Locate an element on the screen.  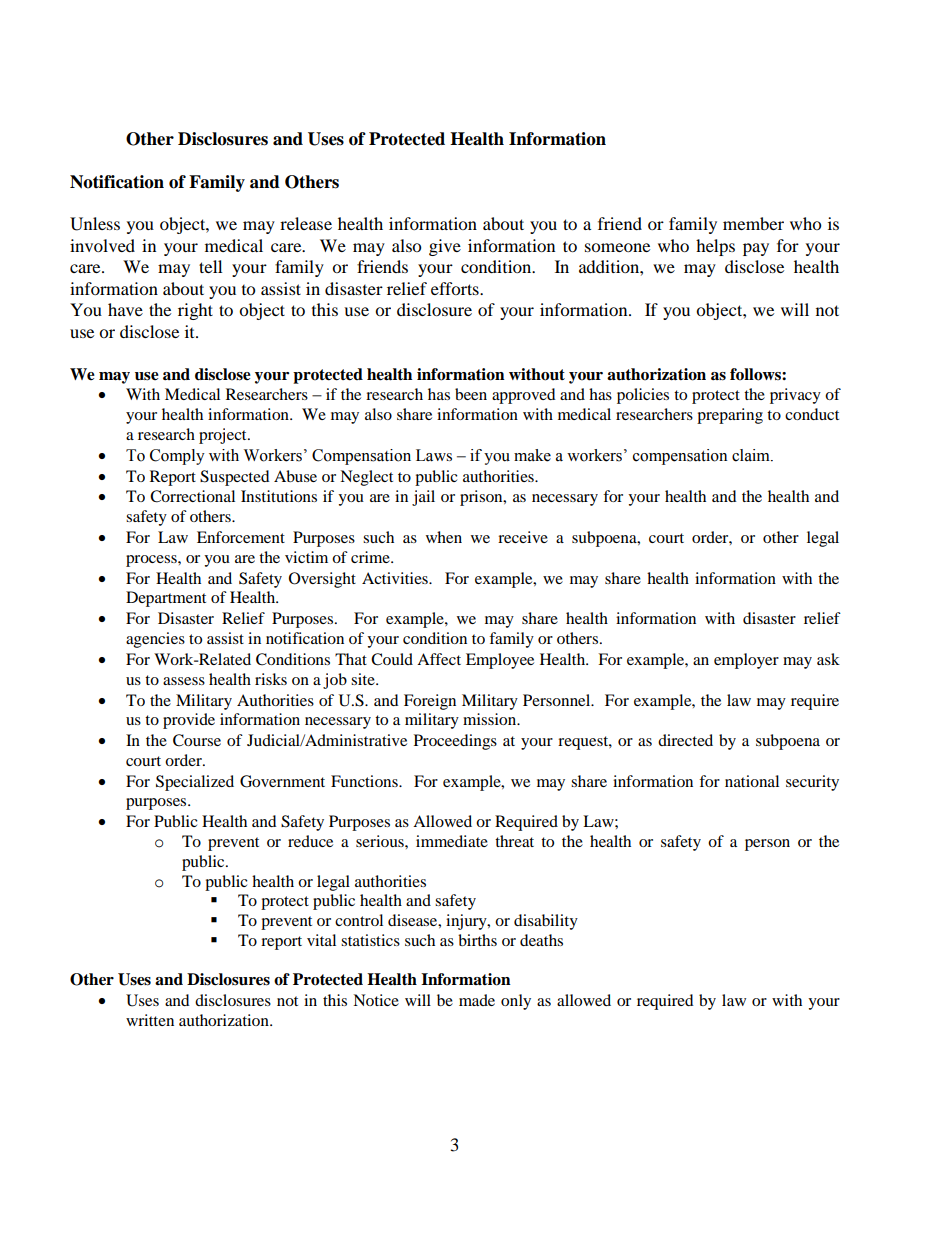
Proceedings is located at coordinates (455, 742).
